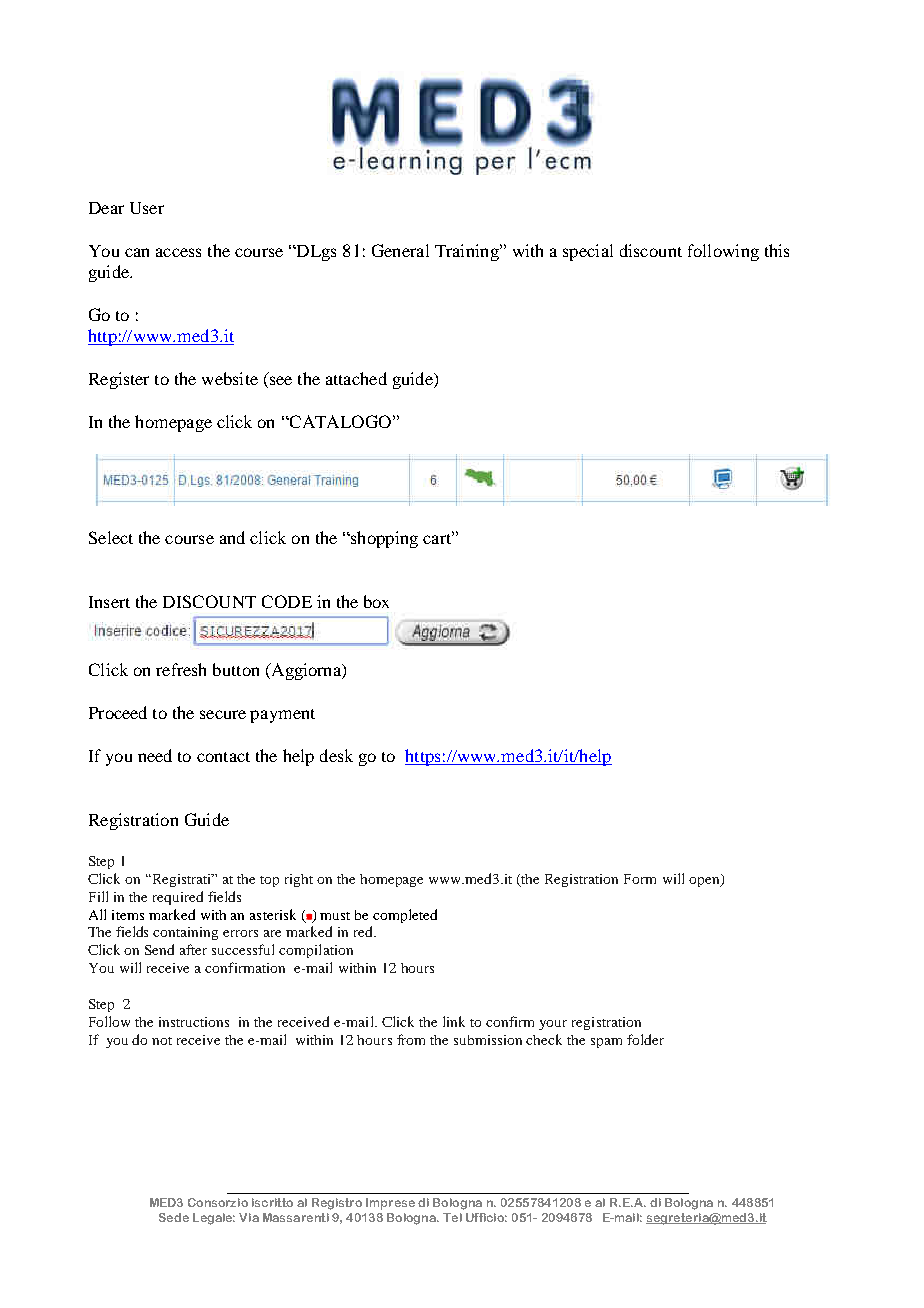 The image size is (924, 1308). What do you see at coordinates (777, 250) in the screenshot?
I see `this` at bounding box center [777, 250].
